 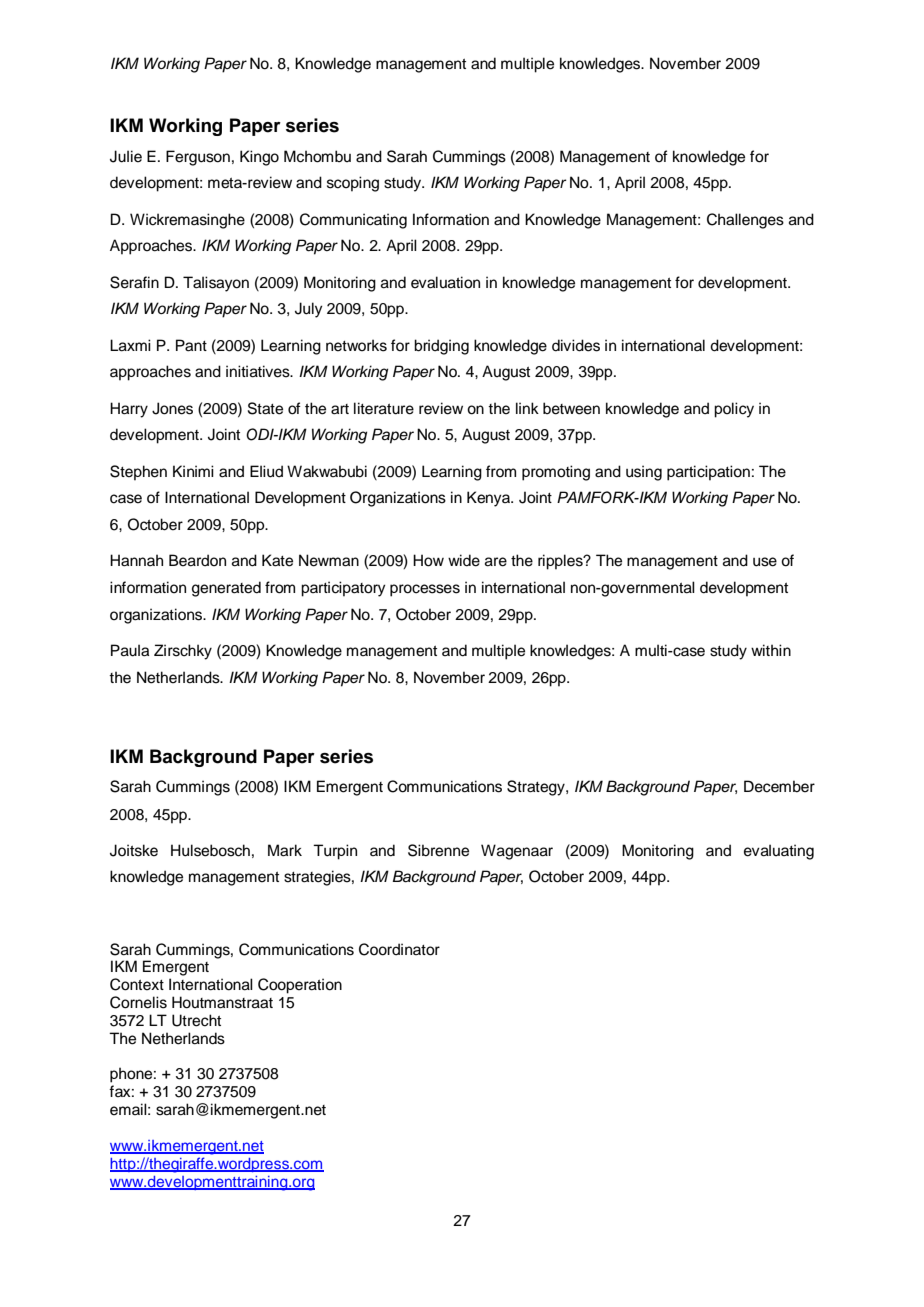 I want to click on processes, so click(x=425, y=590).
